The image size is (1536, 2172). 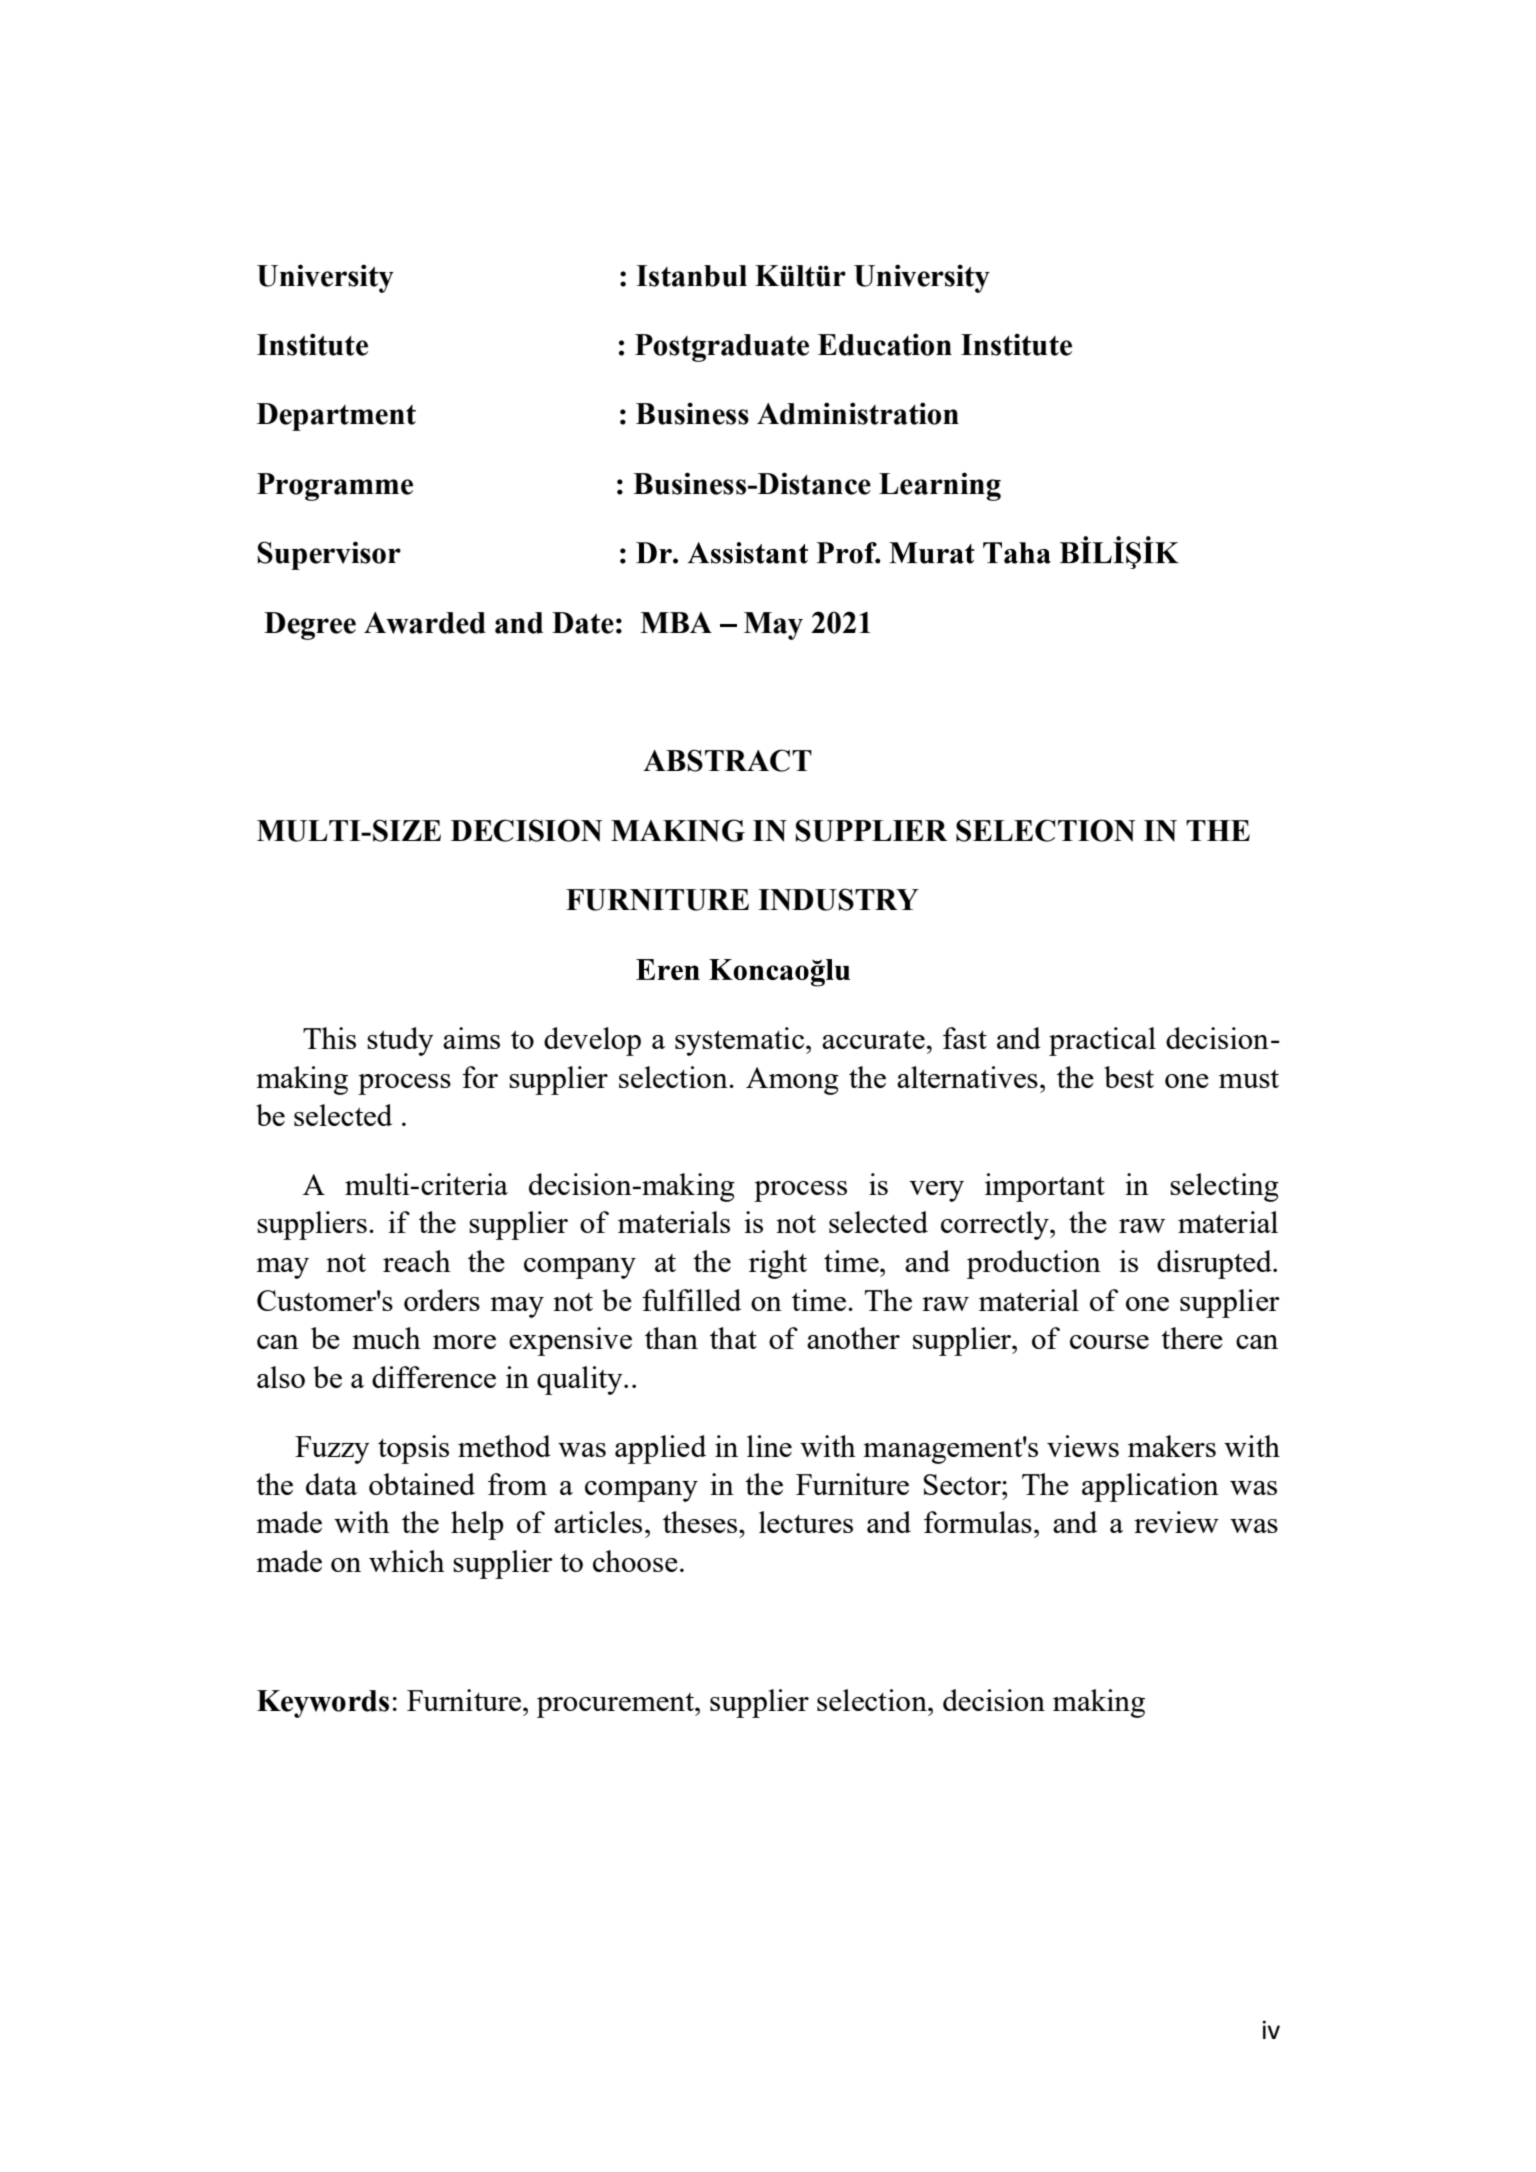 I want to click on Department, so click(x=336, y=417).
